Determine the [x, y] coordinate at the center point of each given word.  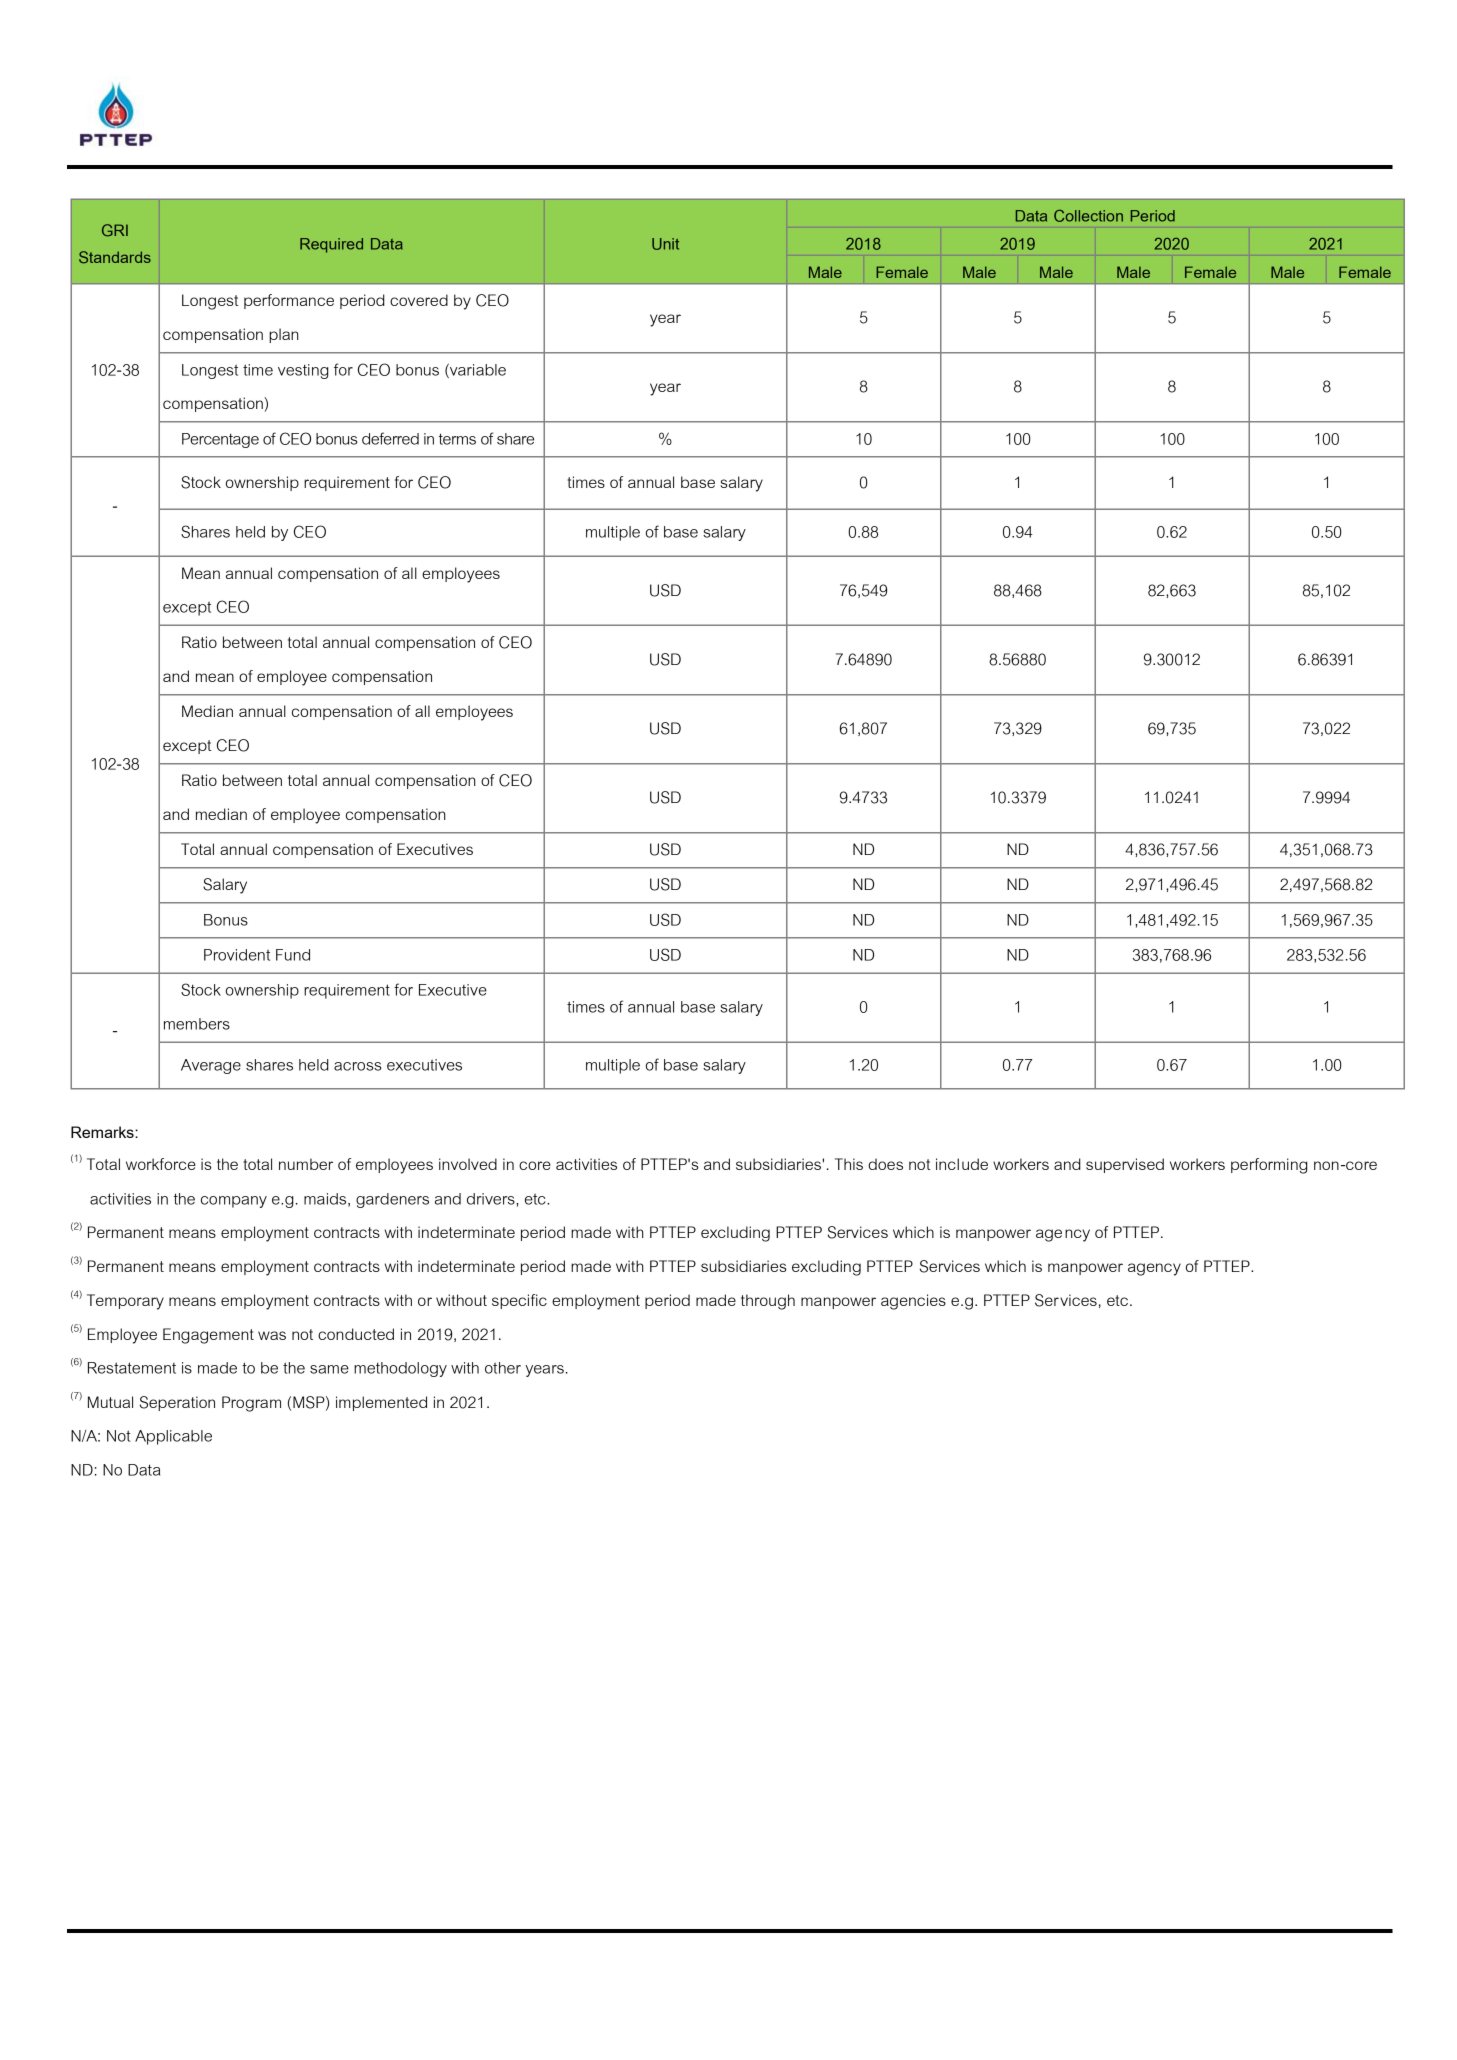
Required [331, 245]
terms [457, 439]
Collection [1088, 216]
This [849, 1164]
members [197, 1024]
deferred [390, 438]
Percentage [220, 440]
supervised [1125, 1165]
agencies [913, 1302]
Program [251, 1404]
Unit [665, 244]
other [503, 1368]
